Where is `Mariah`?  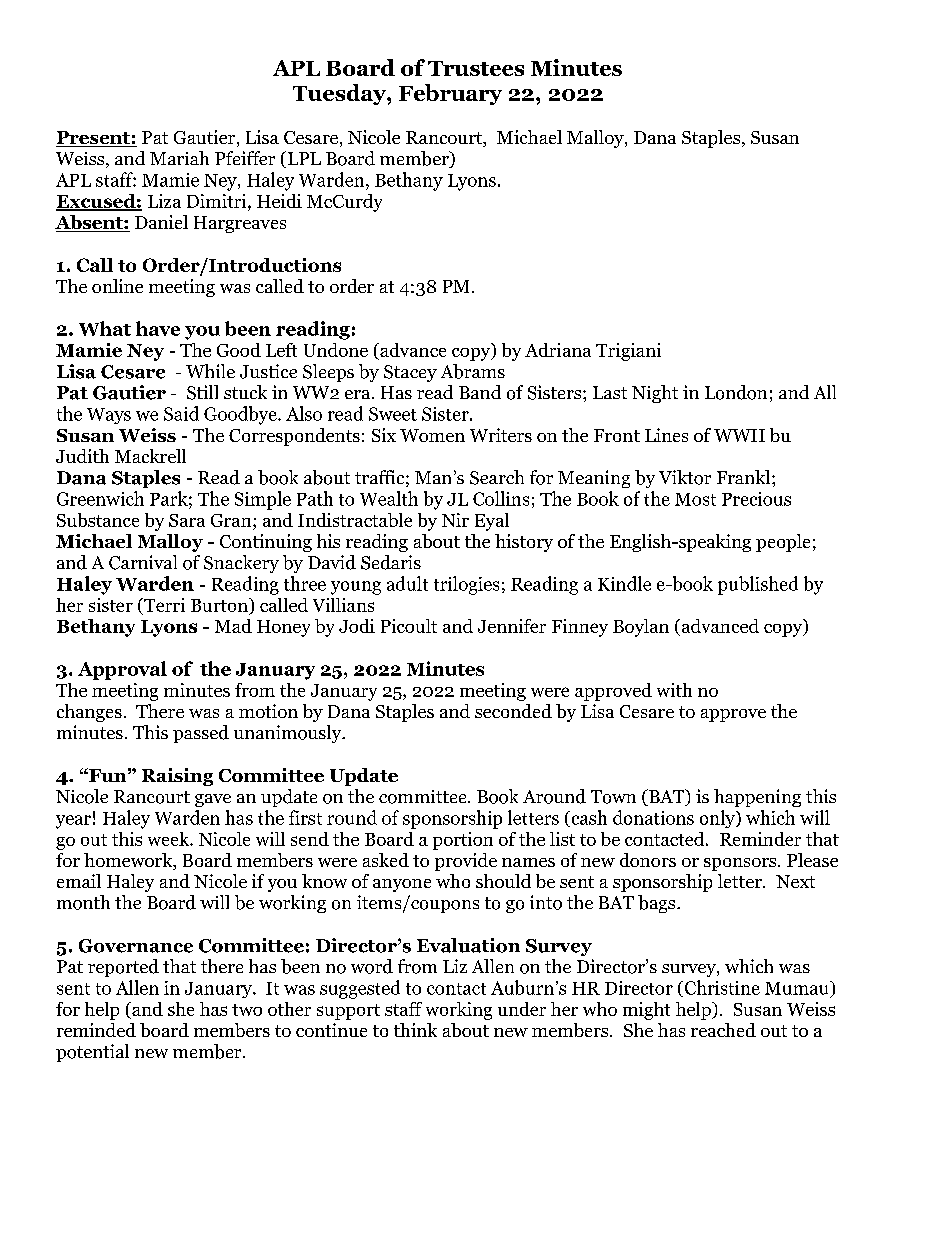 Mariah is located at coordinates (179, 158).
